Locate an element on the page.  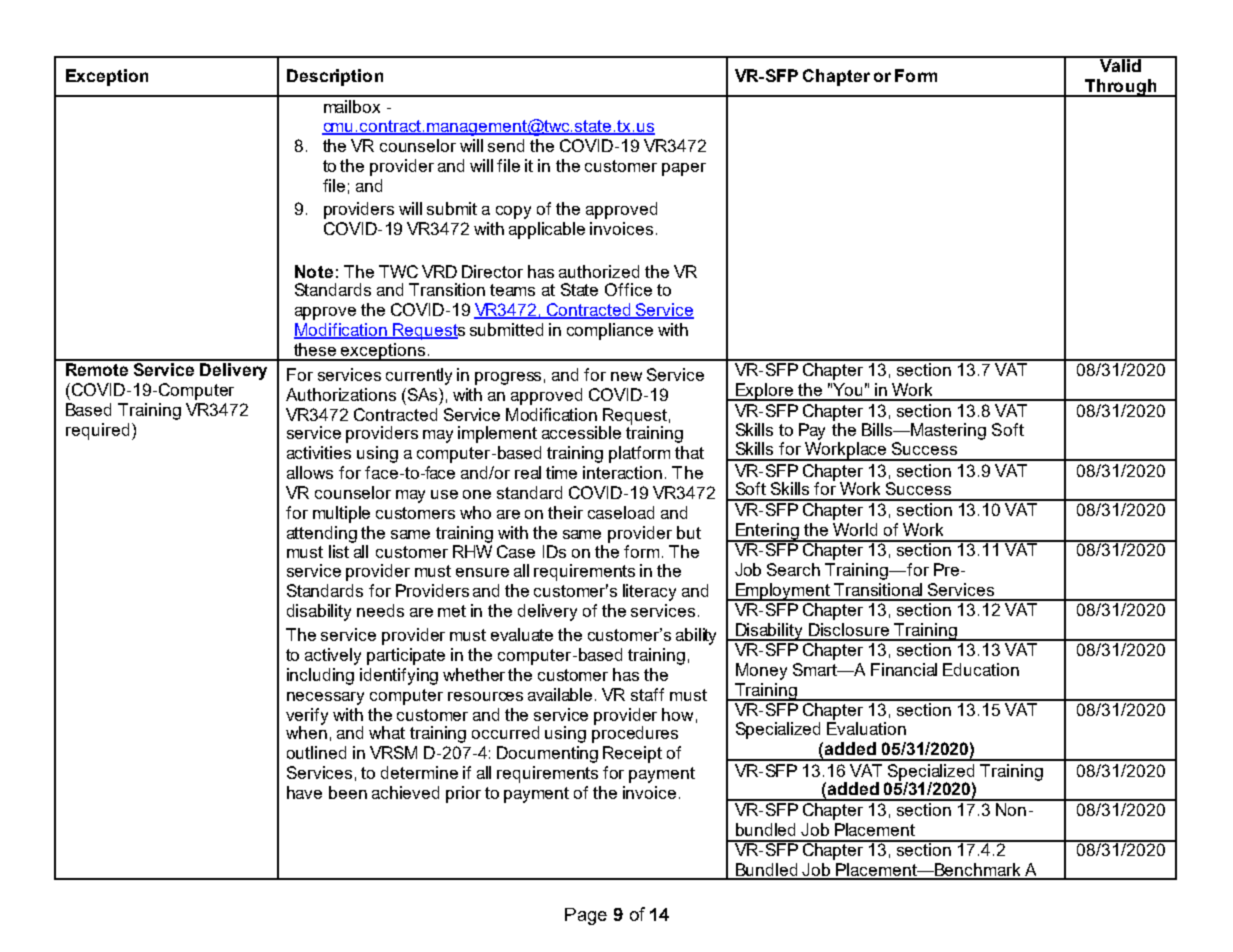
Entering is located at coordinates (768, 532).
